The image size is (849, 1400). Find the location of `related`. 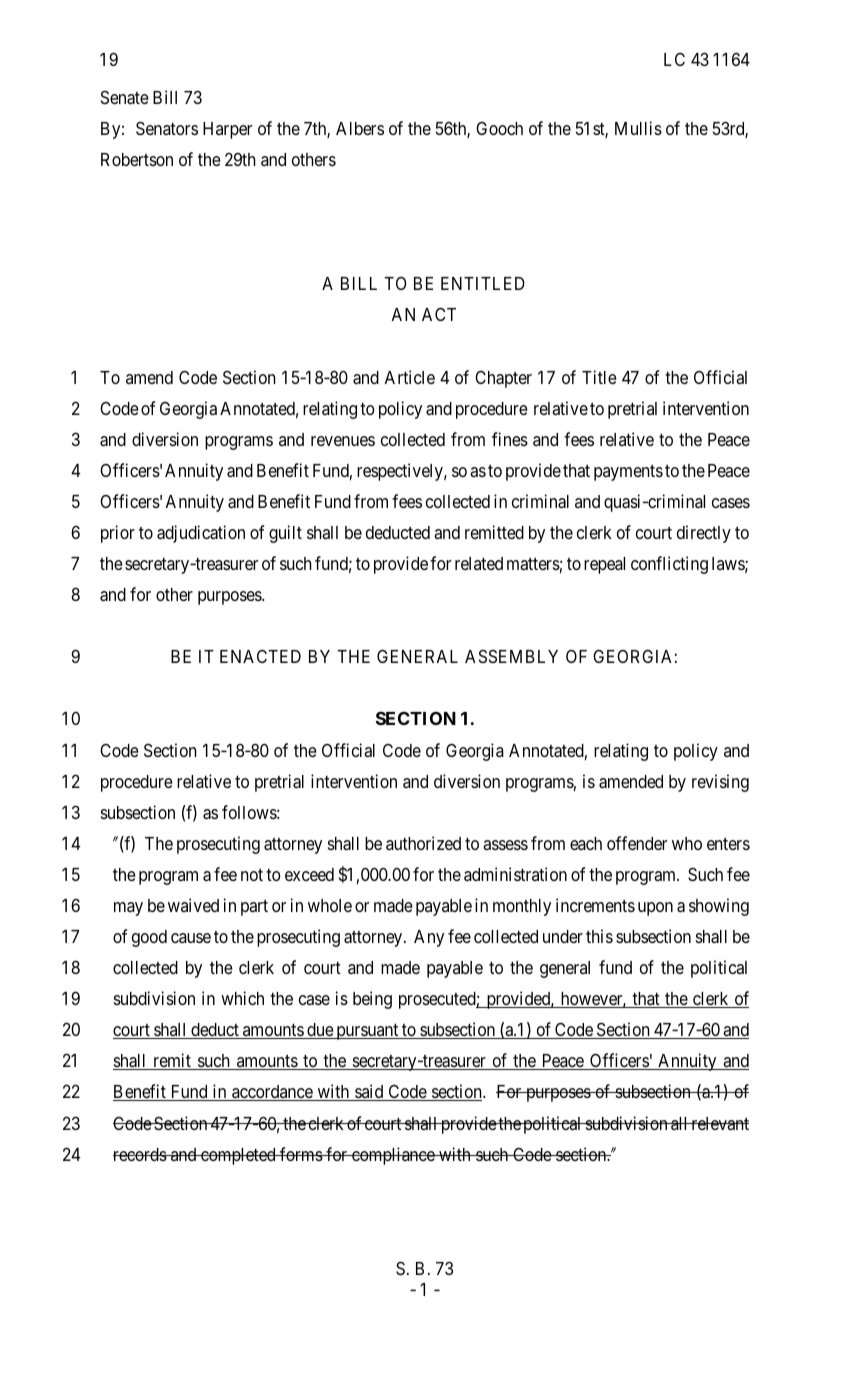

related is located at coordinates (479, 563).
